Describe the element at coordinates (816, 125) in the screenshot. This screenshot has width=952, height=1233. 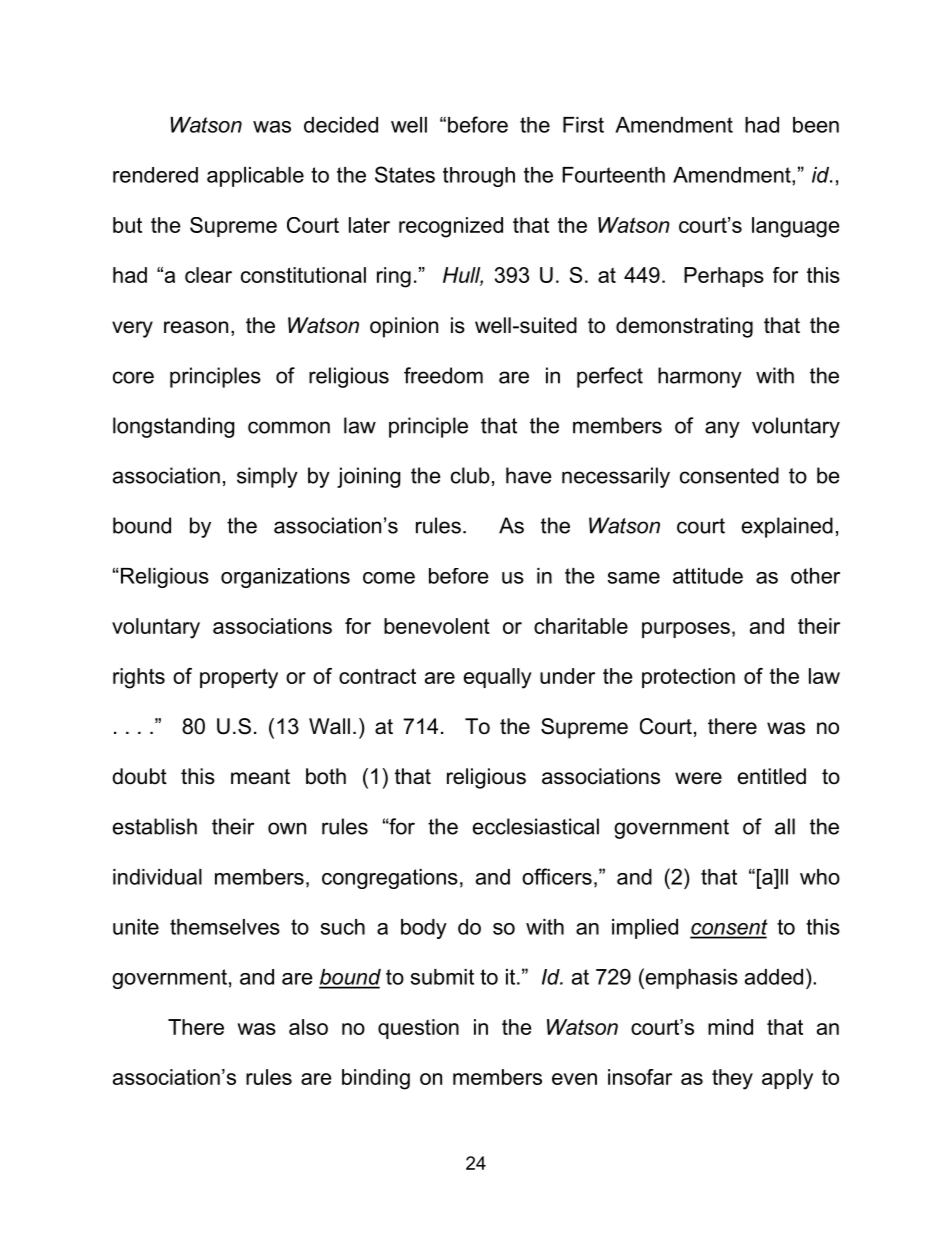
I see `been` at that location.
